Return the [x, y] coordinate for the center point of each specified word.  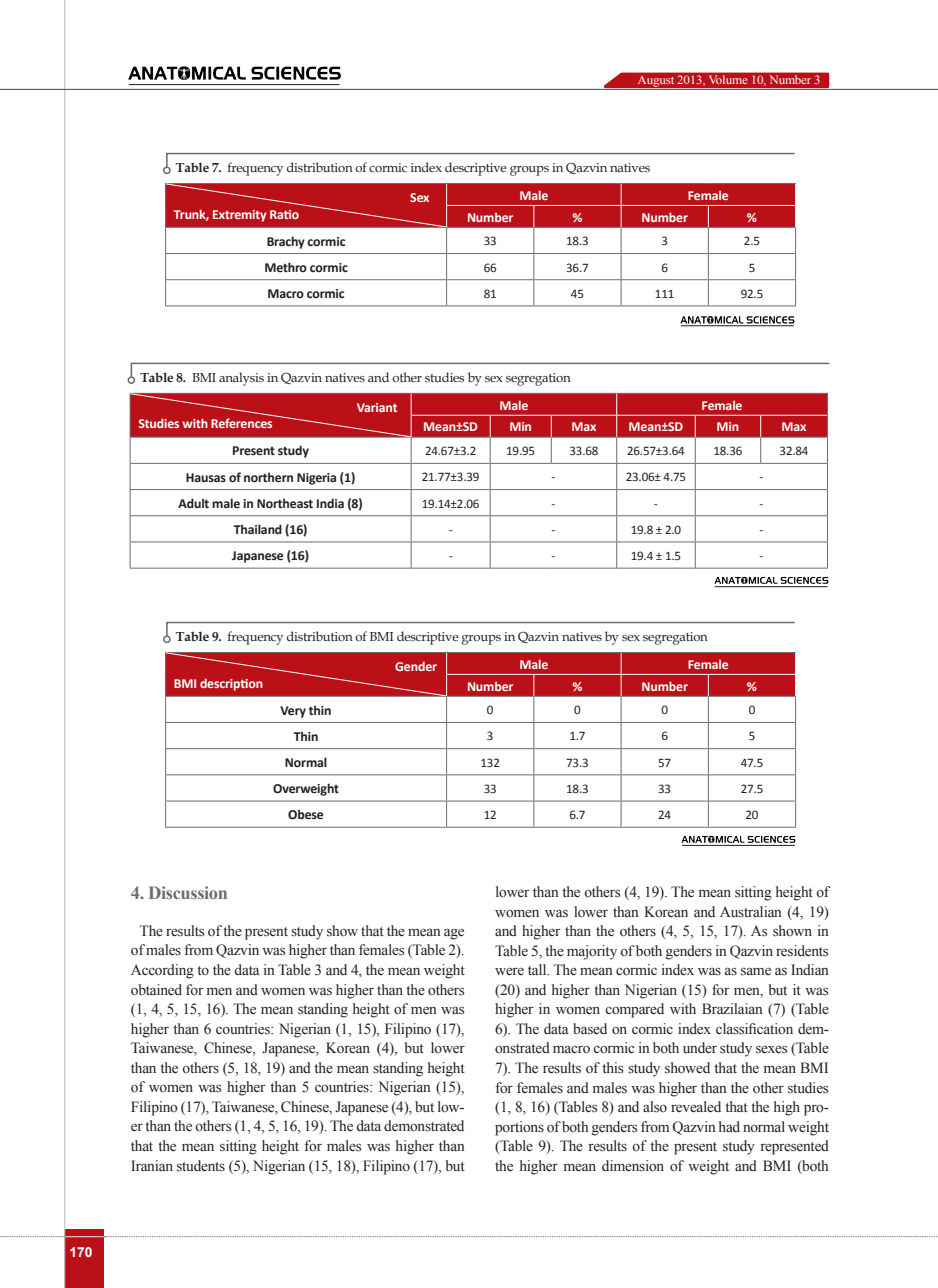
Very [293, 712]
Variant [377, 407]
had [729, 1126]
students [201, 1166]
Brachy [286, 242]
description [231, 684]
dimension [633, 1166]
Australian [750, 911]
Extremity [240, 216]
